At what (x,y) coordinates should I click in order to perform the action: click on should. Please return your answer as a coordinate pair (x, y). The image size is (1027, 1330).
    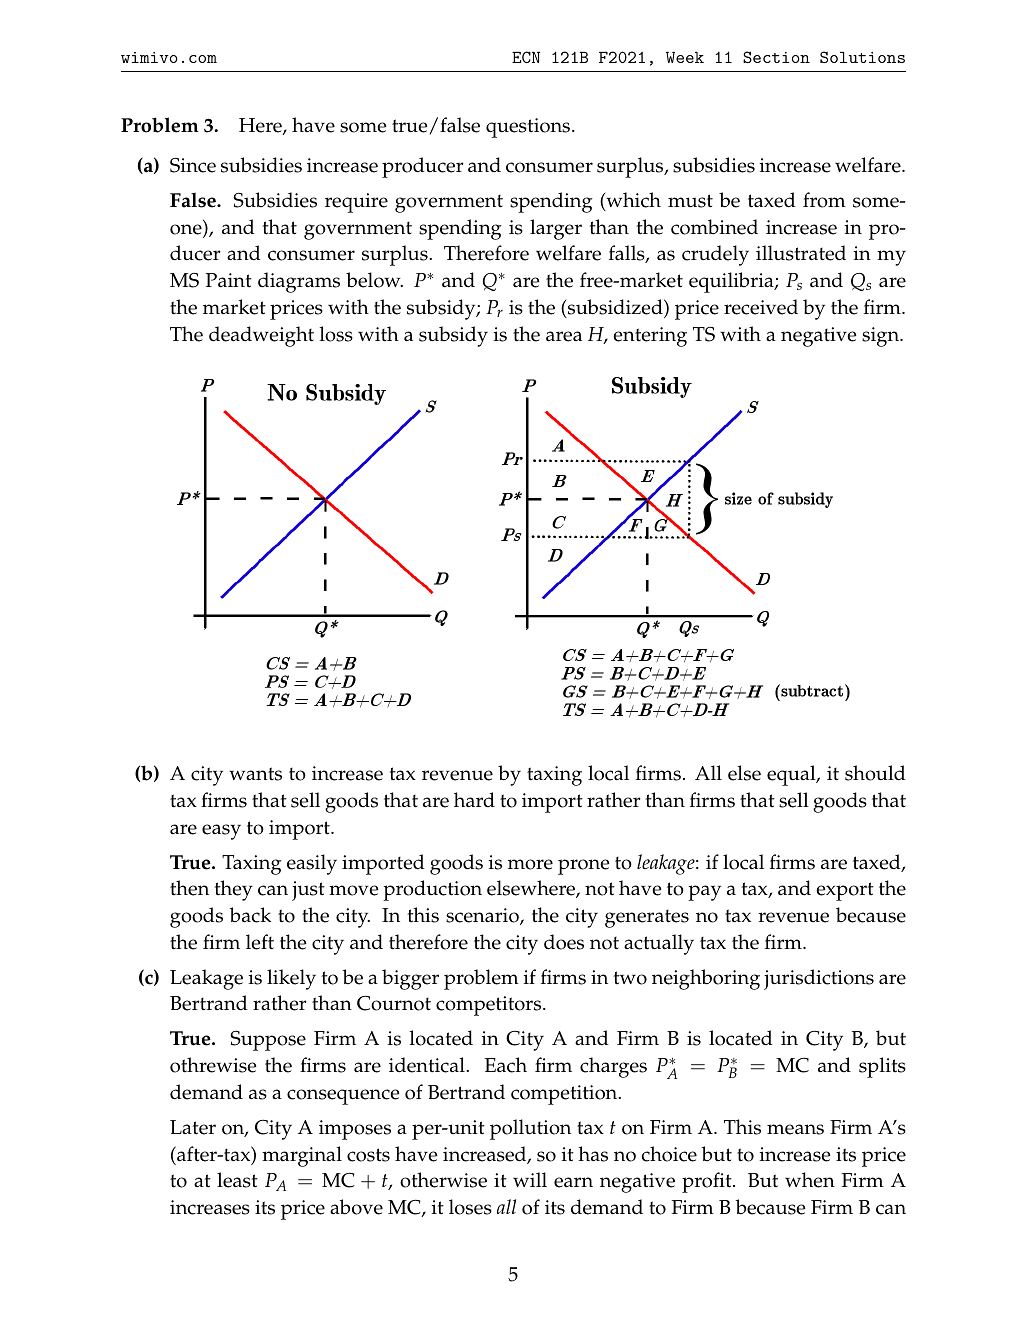
    Looking at the image, I should click on (875, 773).
